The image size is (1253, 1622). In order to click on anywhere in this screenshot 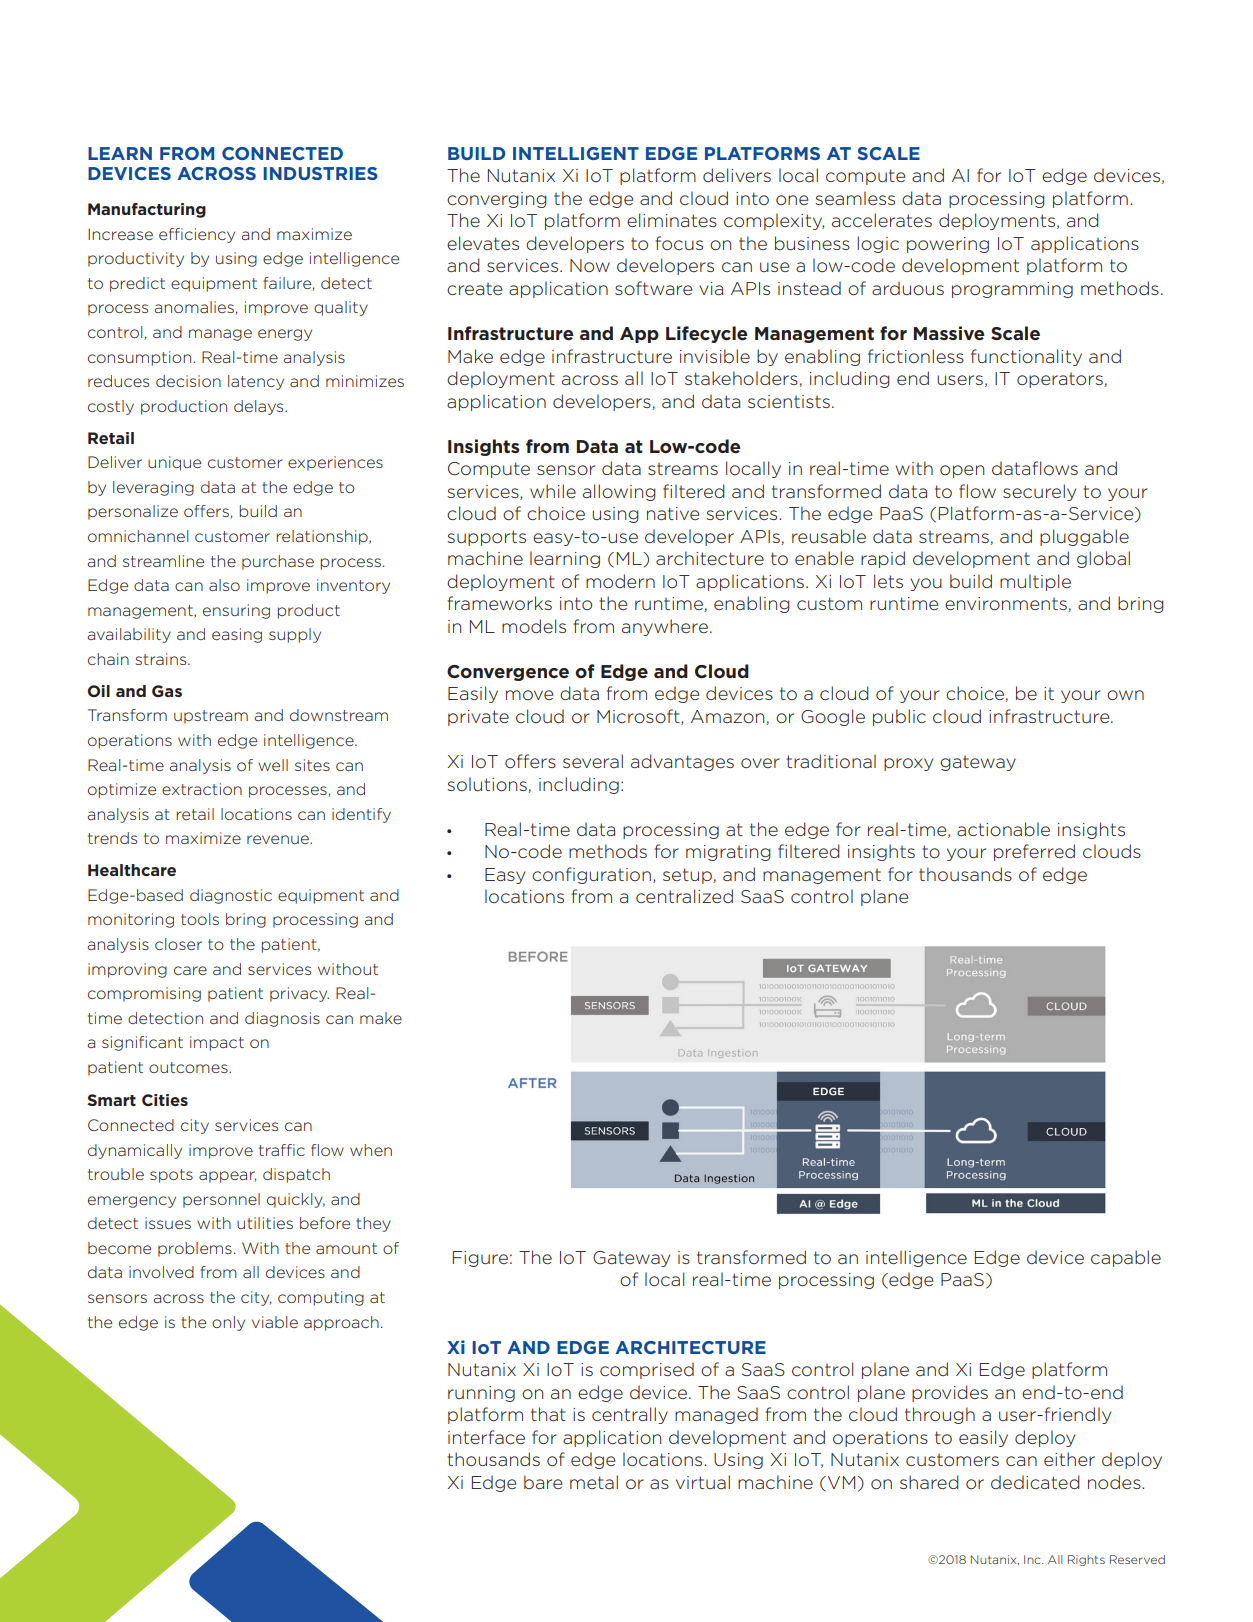, I will do `click(666, 627)`.
